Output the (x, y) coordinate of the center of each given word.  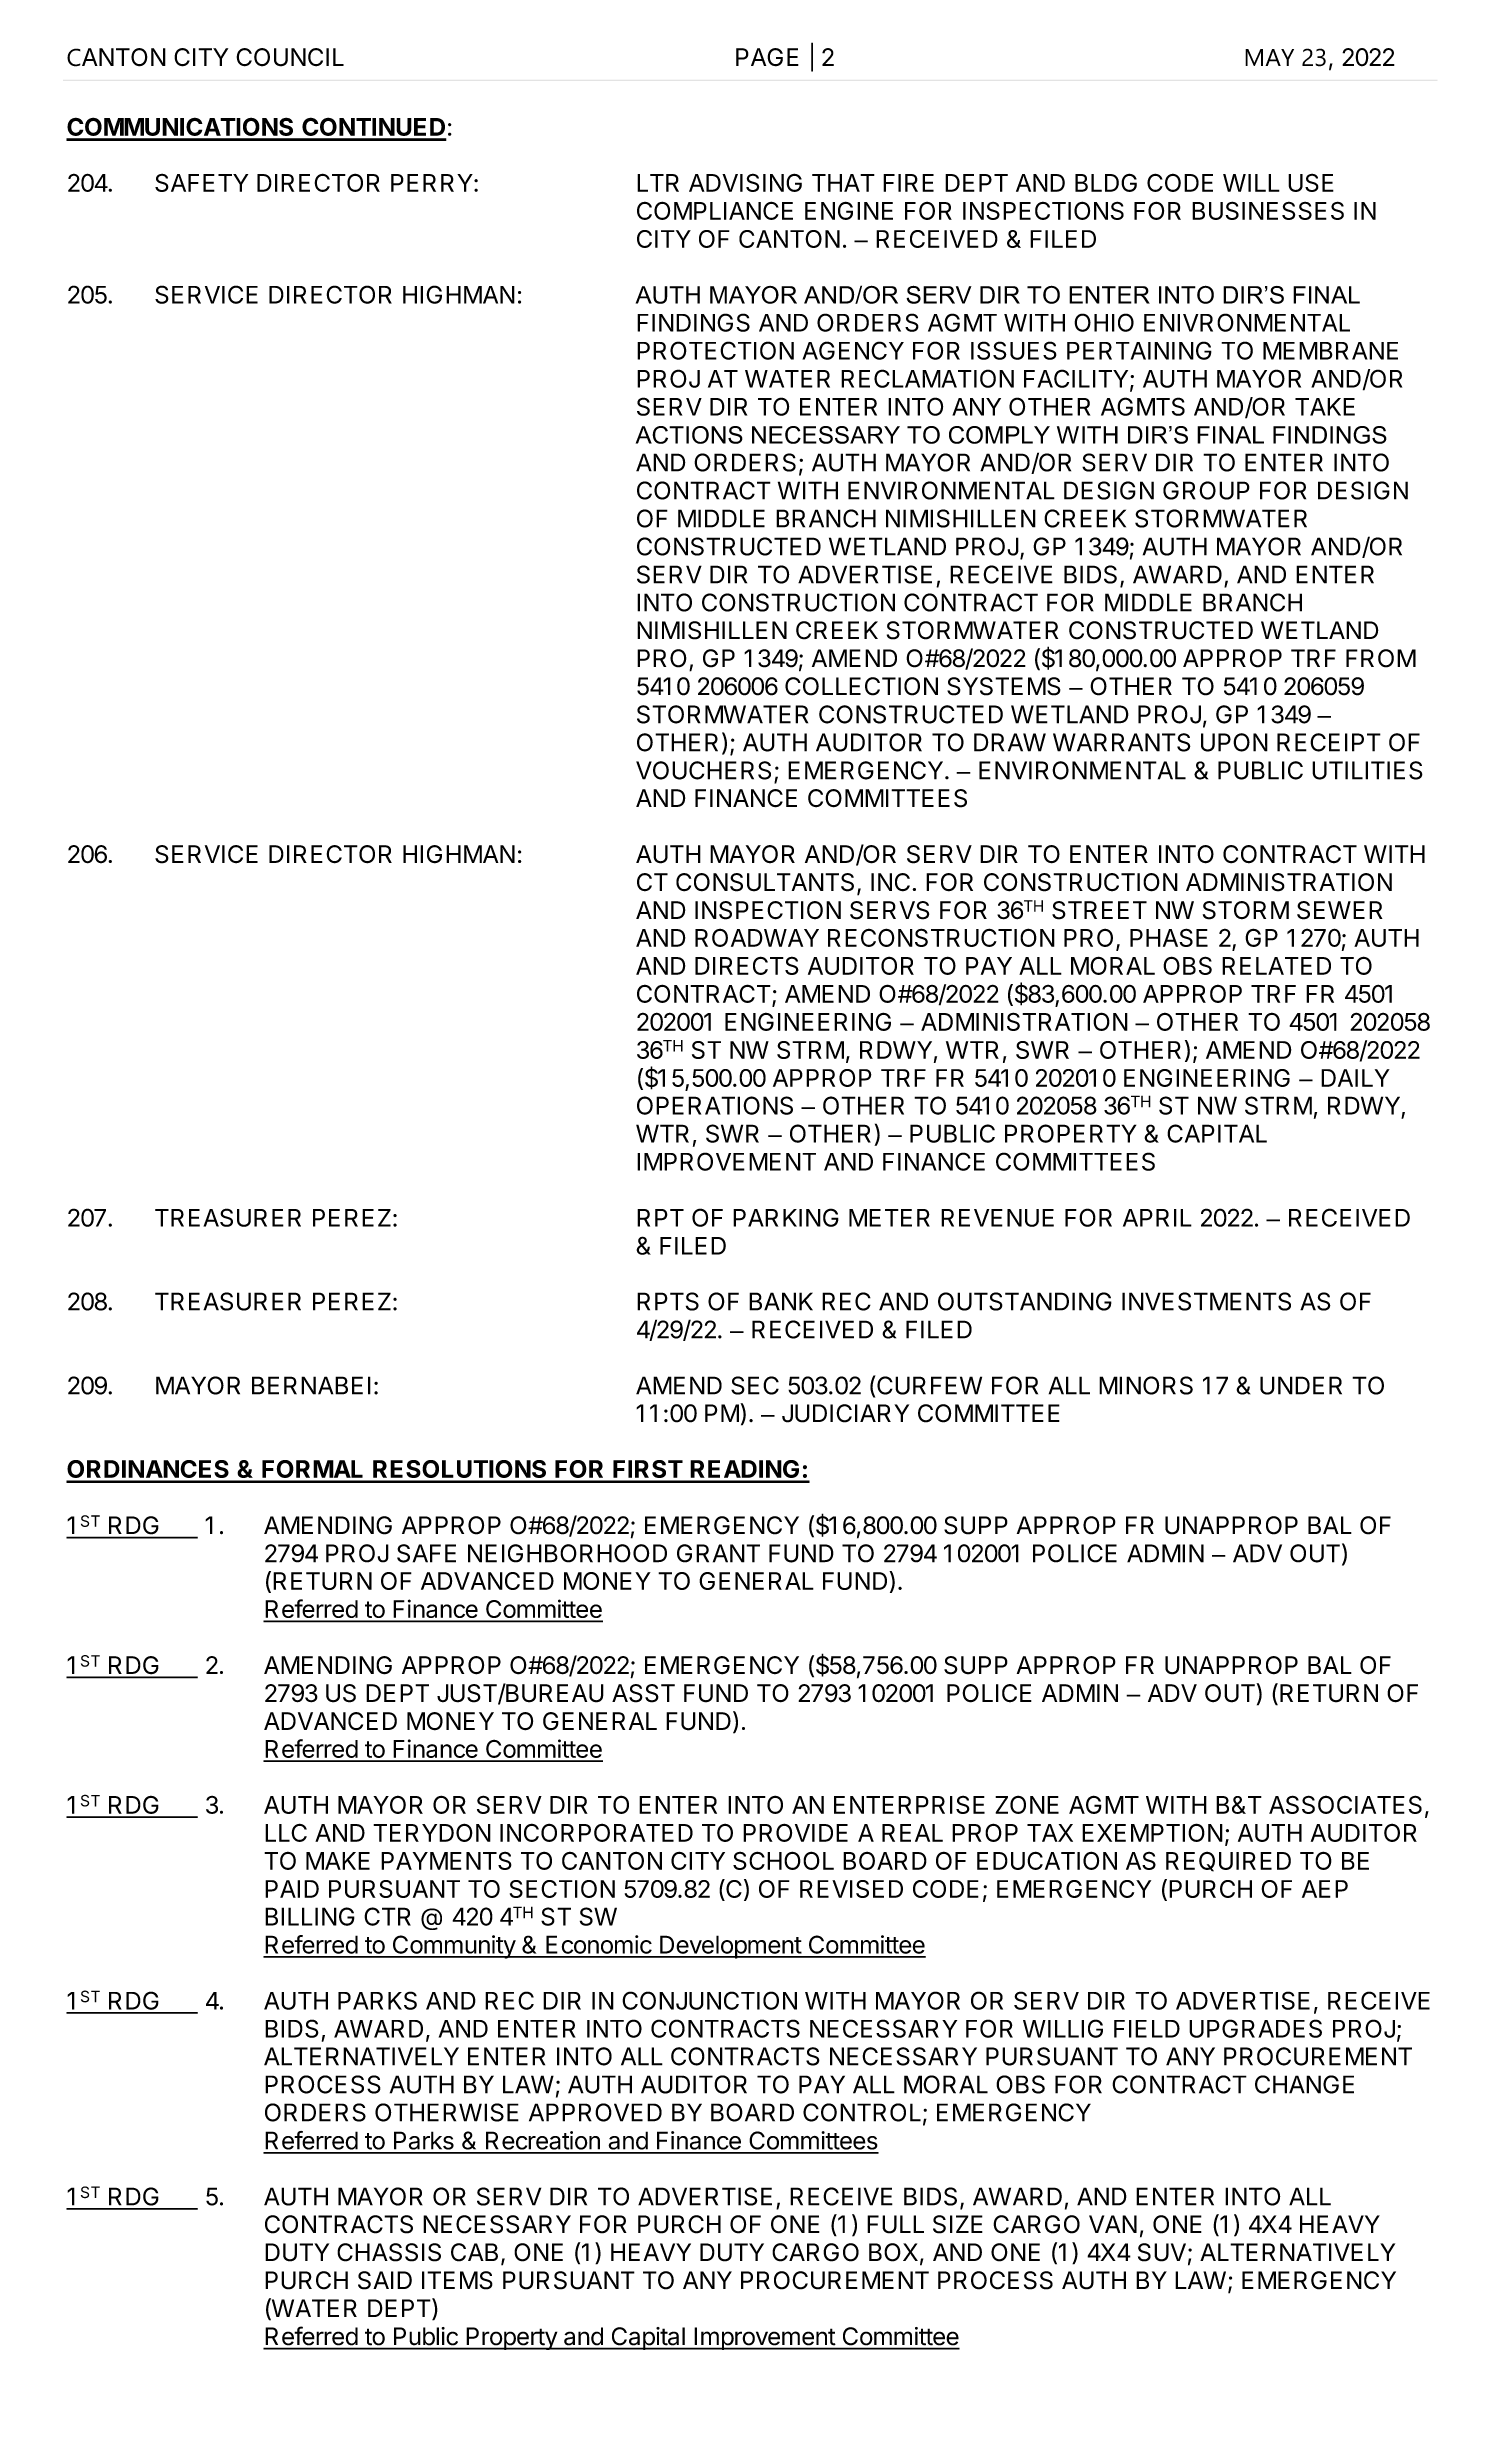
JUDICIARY (845, 1413)
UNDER (1301, 1385)
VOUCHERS (703, 770)
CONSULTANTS (765, 882)
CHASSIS (389, 2252)
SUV (1162, 2252)
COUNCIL (290, 57)
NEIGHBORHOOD (567, 1553)
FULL (895, 2224)
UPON (1234, 742)
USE (1311, 182)
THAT (843, 183)
